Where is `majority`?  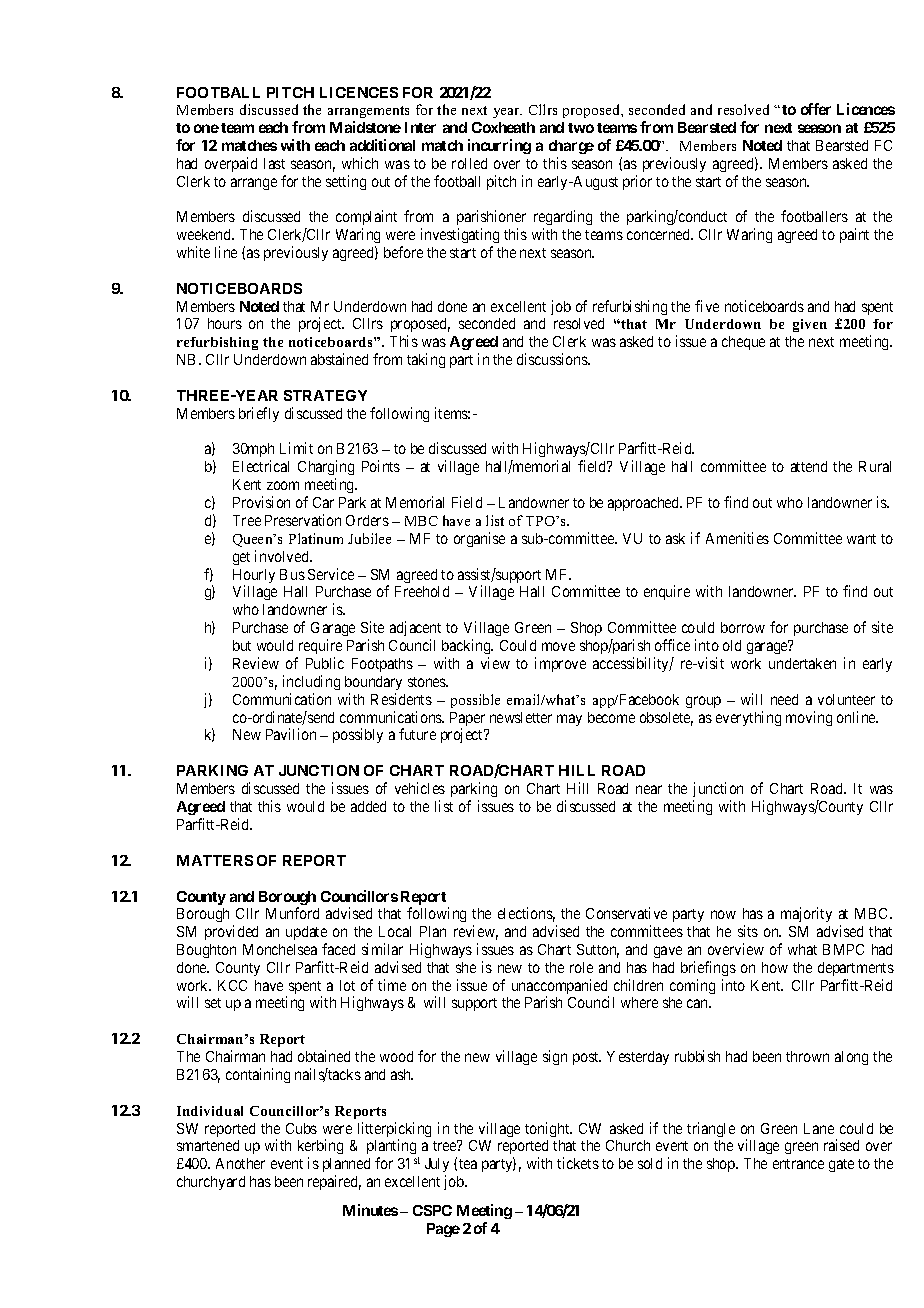 majority is located at coordinates (806, 914).
